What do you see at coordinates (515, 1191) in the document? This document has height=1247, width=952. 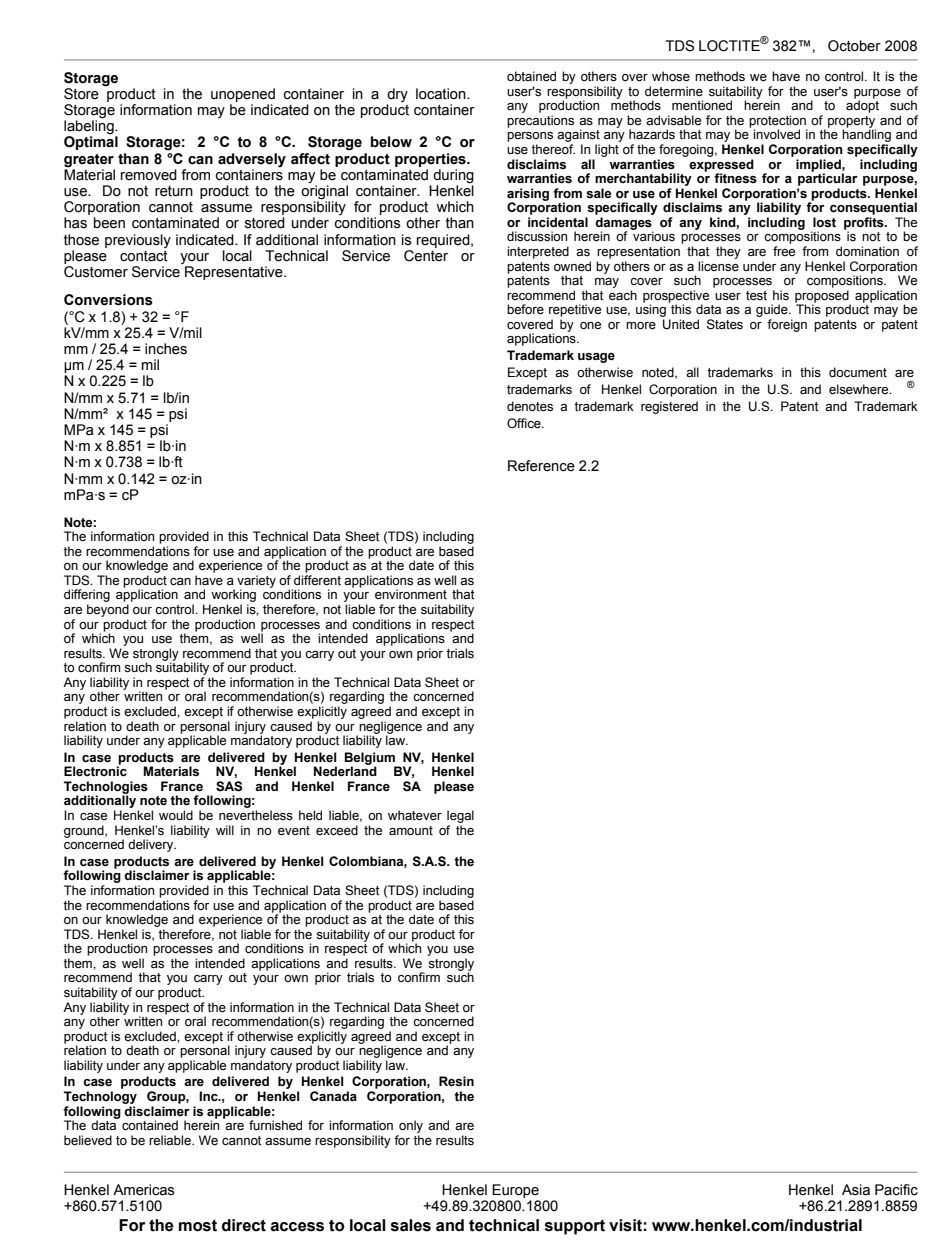 I see `Europe` at bounding box center [515, 1191].
